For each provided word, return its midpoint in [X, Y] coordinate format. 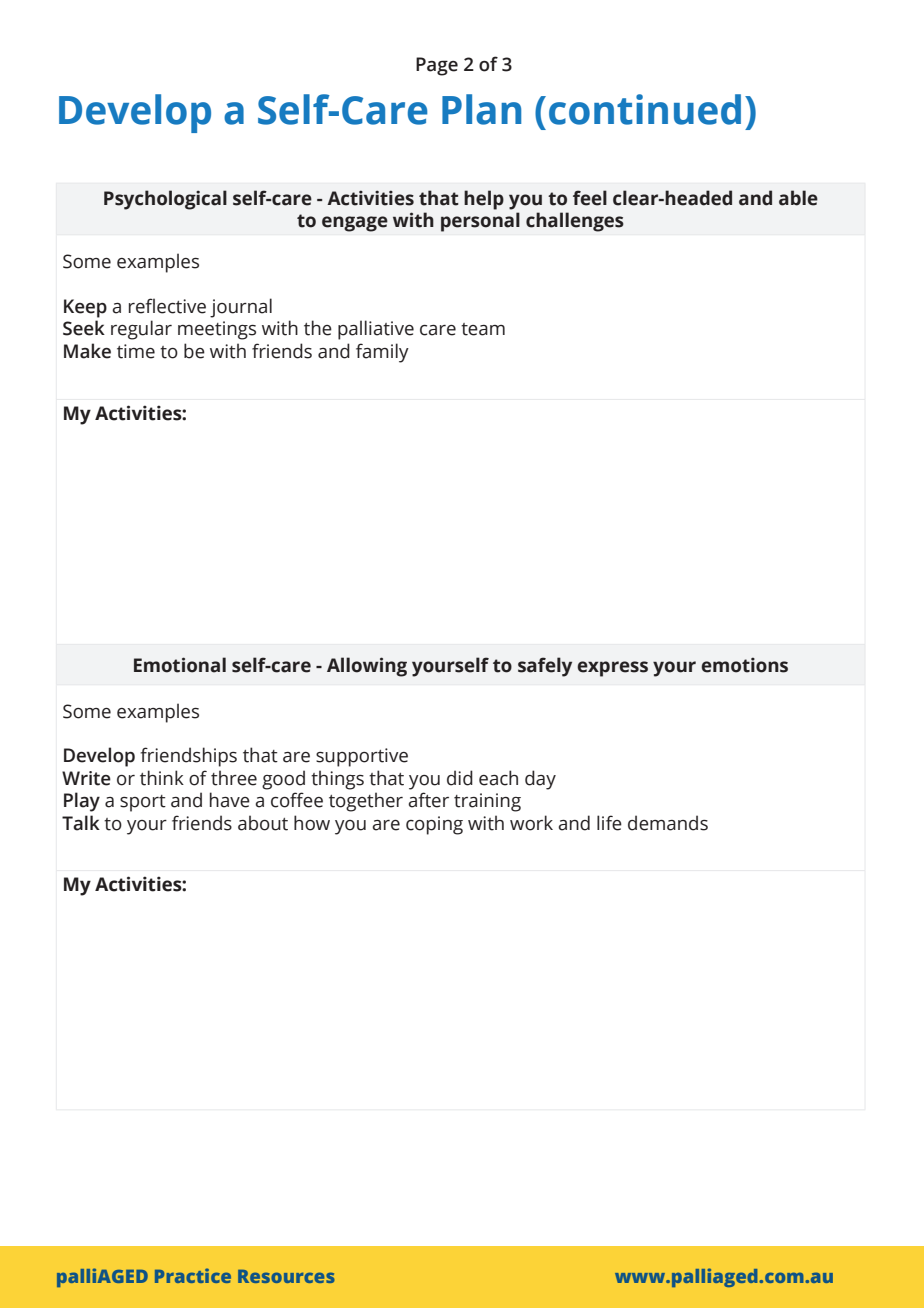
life [609, 823]
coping [434, 825]
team [483, 329]
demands [668, 823]
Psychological [165, 200]
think [162, 778]
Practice [193, 1275]
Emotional [180, 665]
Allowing [367, 667]
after [428, 800]
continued [645, 109]
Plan [481, 109]
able [798, 198]
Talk [81, 823]
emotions [744, 665]
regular [141, 330]
